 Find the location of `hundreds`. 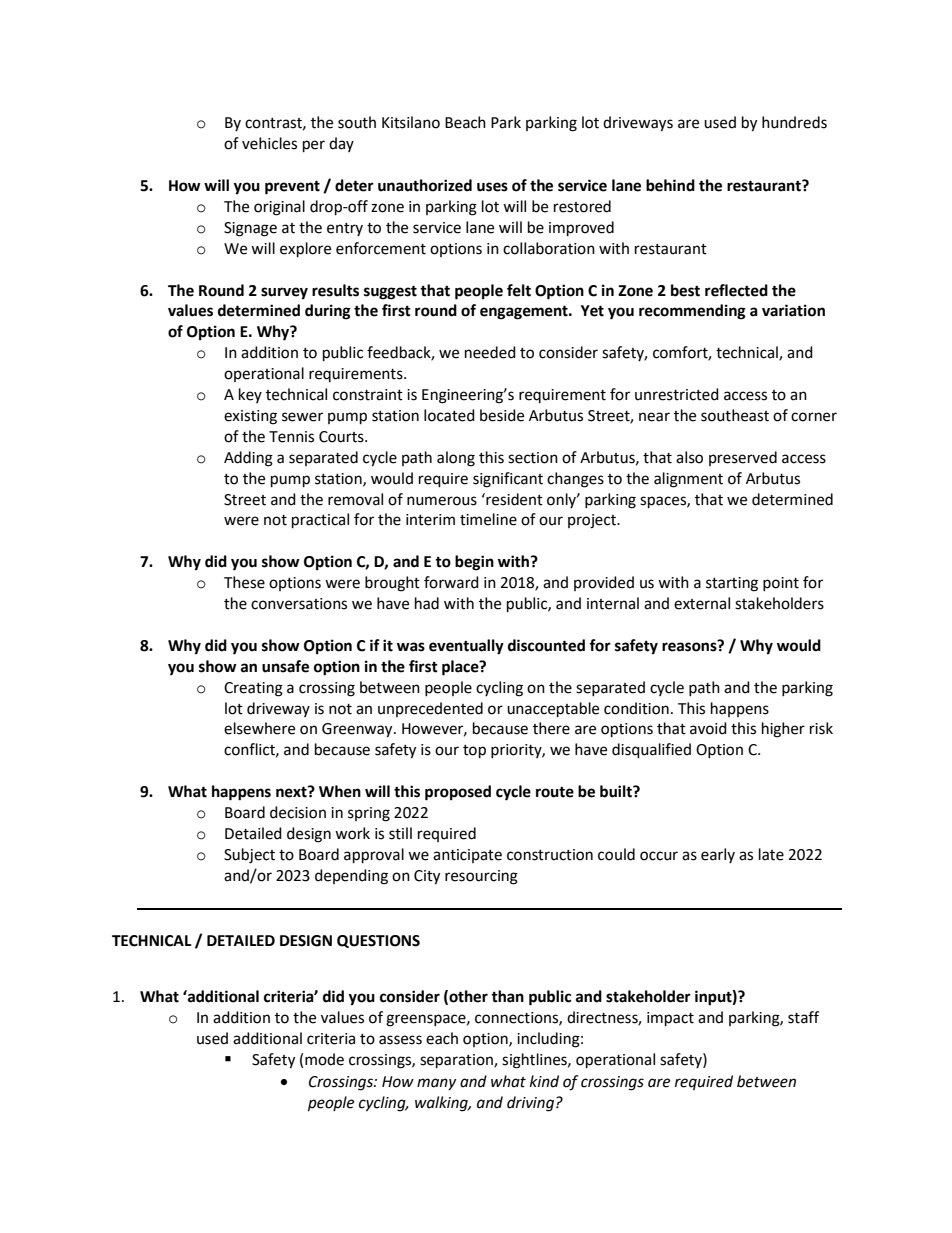

hundreds is located at coordinates (794, 122).
